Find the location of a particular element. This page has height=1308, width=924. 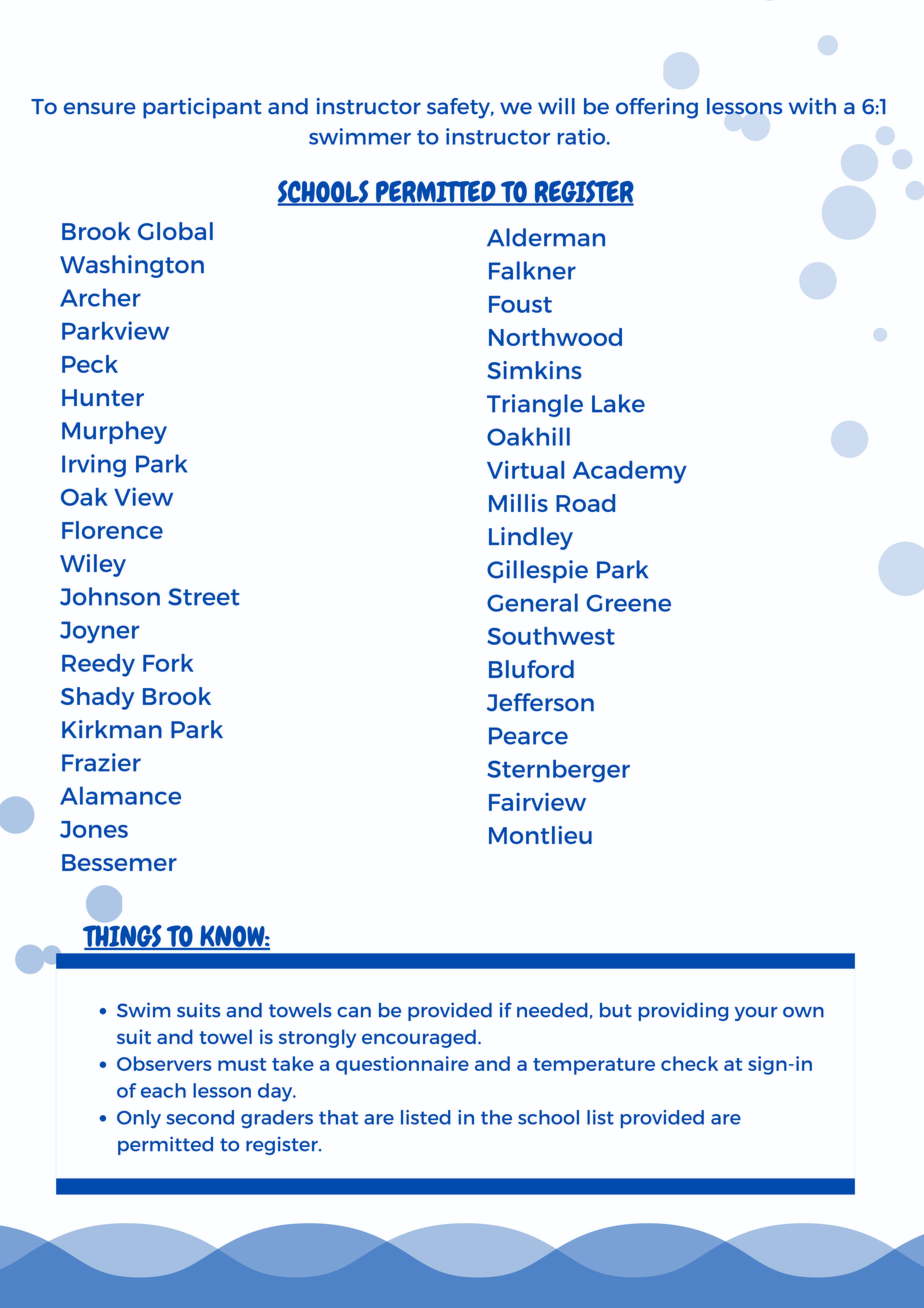

offering is located at coordinates (657, 108).
